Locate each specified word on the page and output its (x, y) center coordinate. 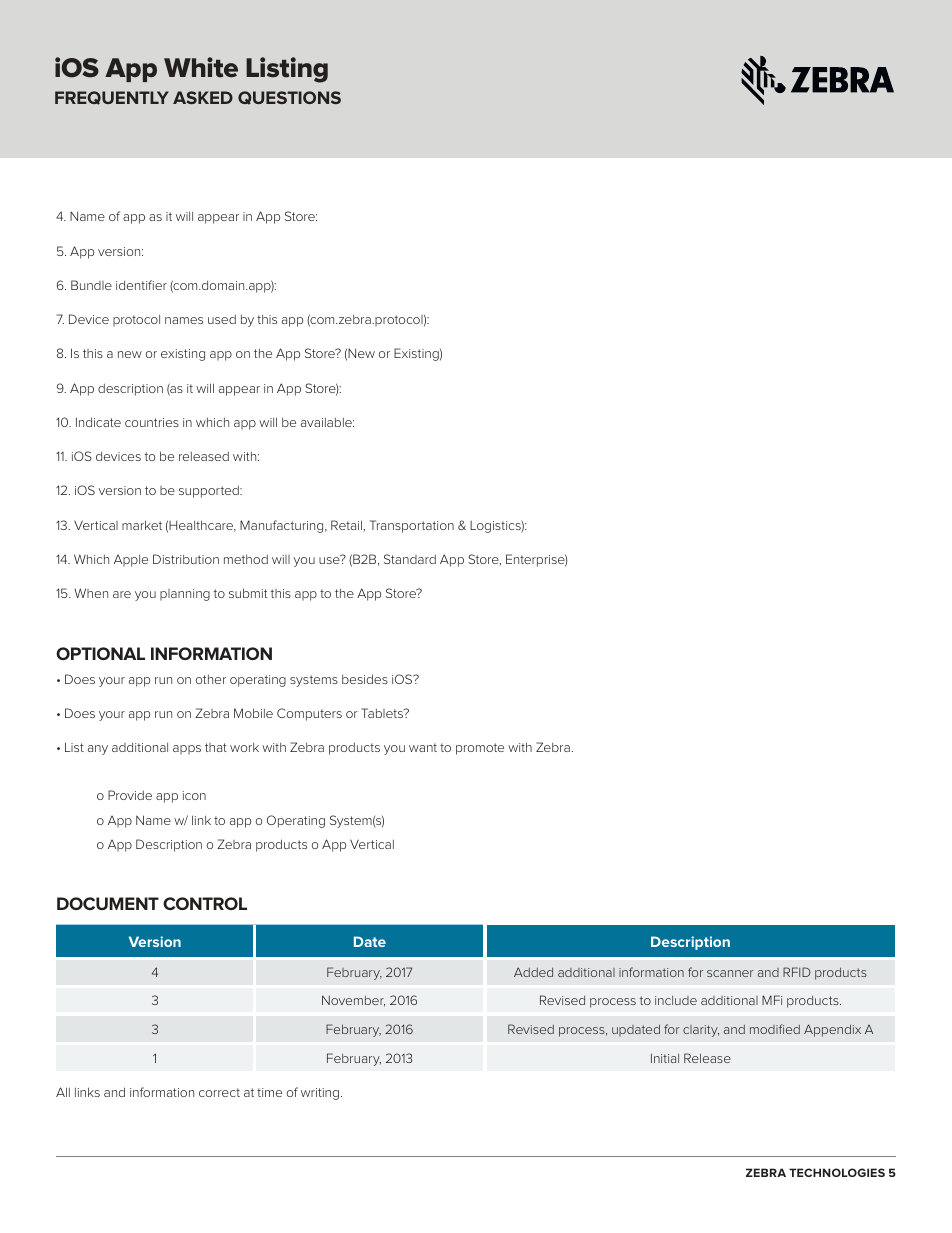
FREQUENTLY (112, 98)
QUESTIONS (289, 98)
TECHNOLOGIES (837, 1172)
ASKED (203, 97)
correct (219, 1092)
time (269, 1092)
